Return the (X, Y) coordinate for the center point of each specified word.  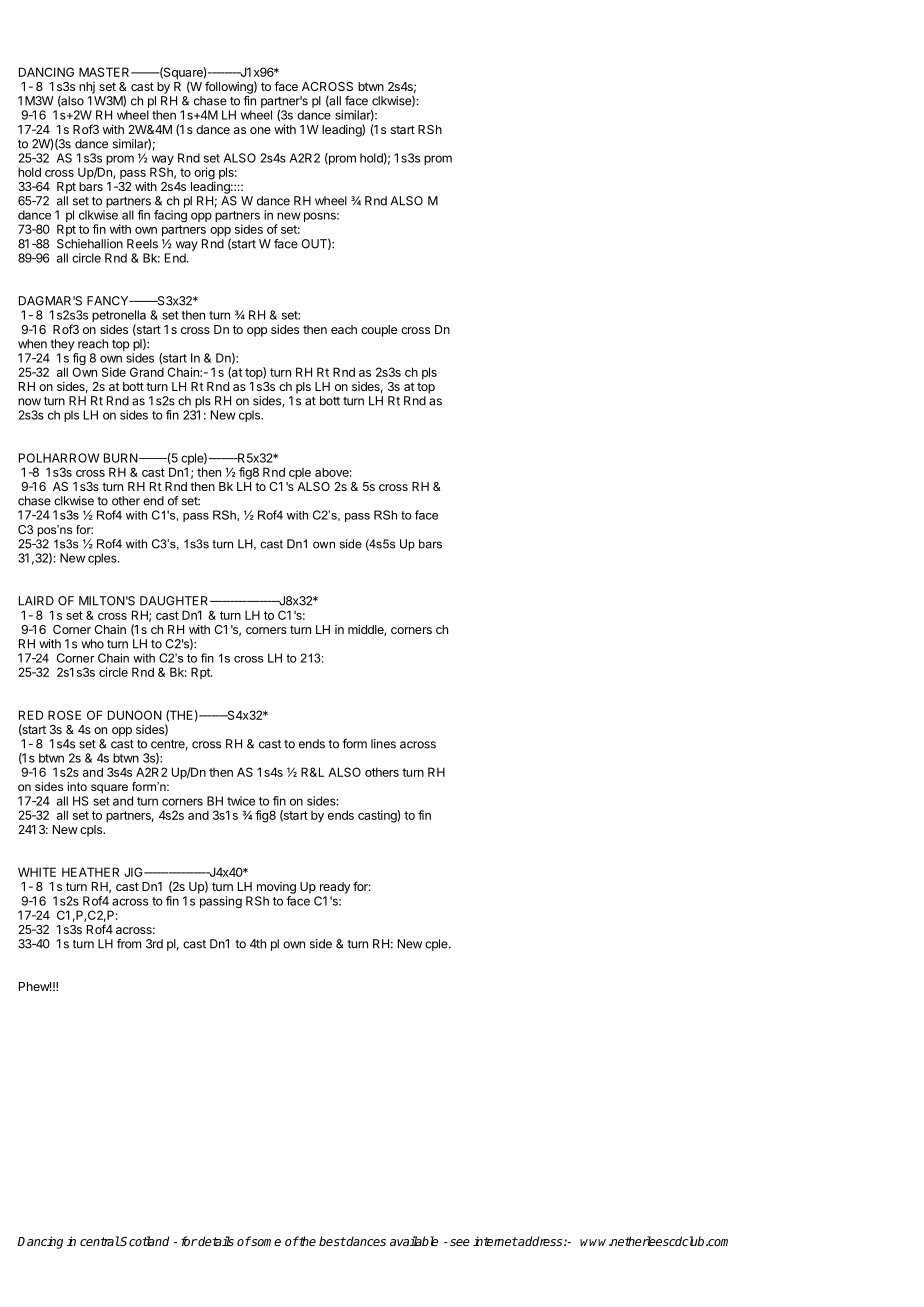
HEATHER (90, 872)
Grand (147, 372)
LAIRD (36, 601)
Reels (142, 244)
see (460, 1242)
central (100, 1241)
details (215, 1241)
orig (204, 173)
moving (276, 888)
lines (383, 744)
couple (379, 331)
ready (335, 888)
